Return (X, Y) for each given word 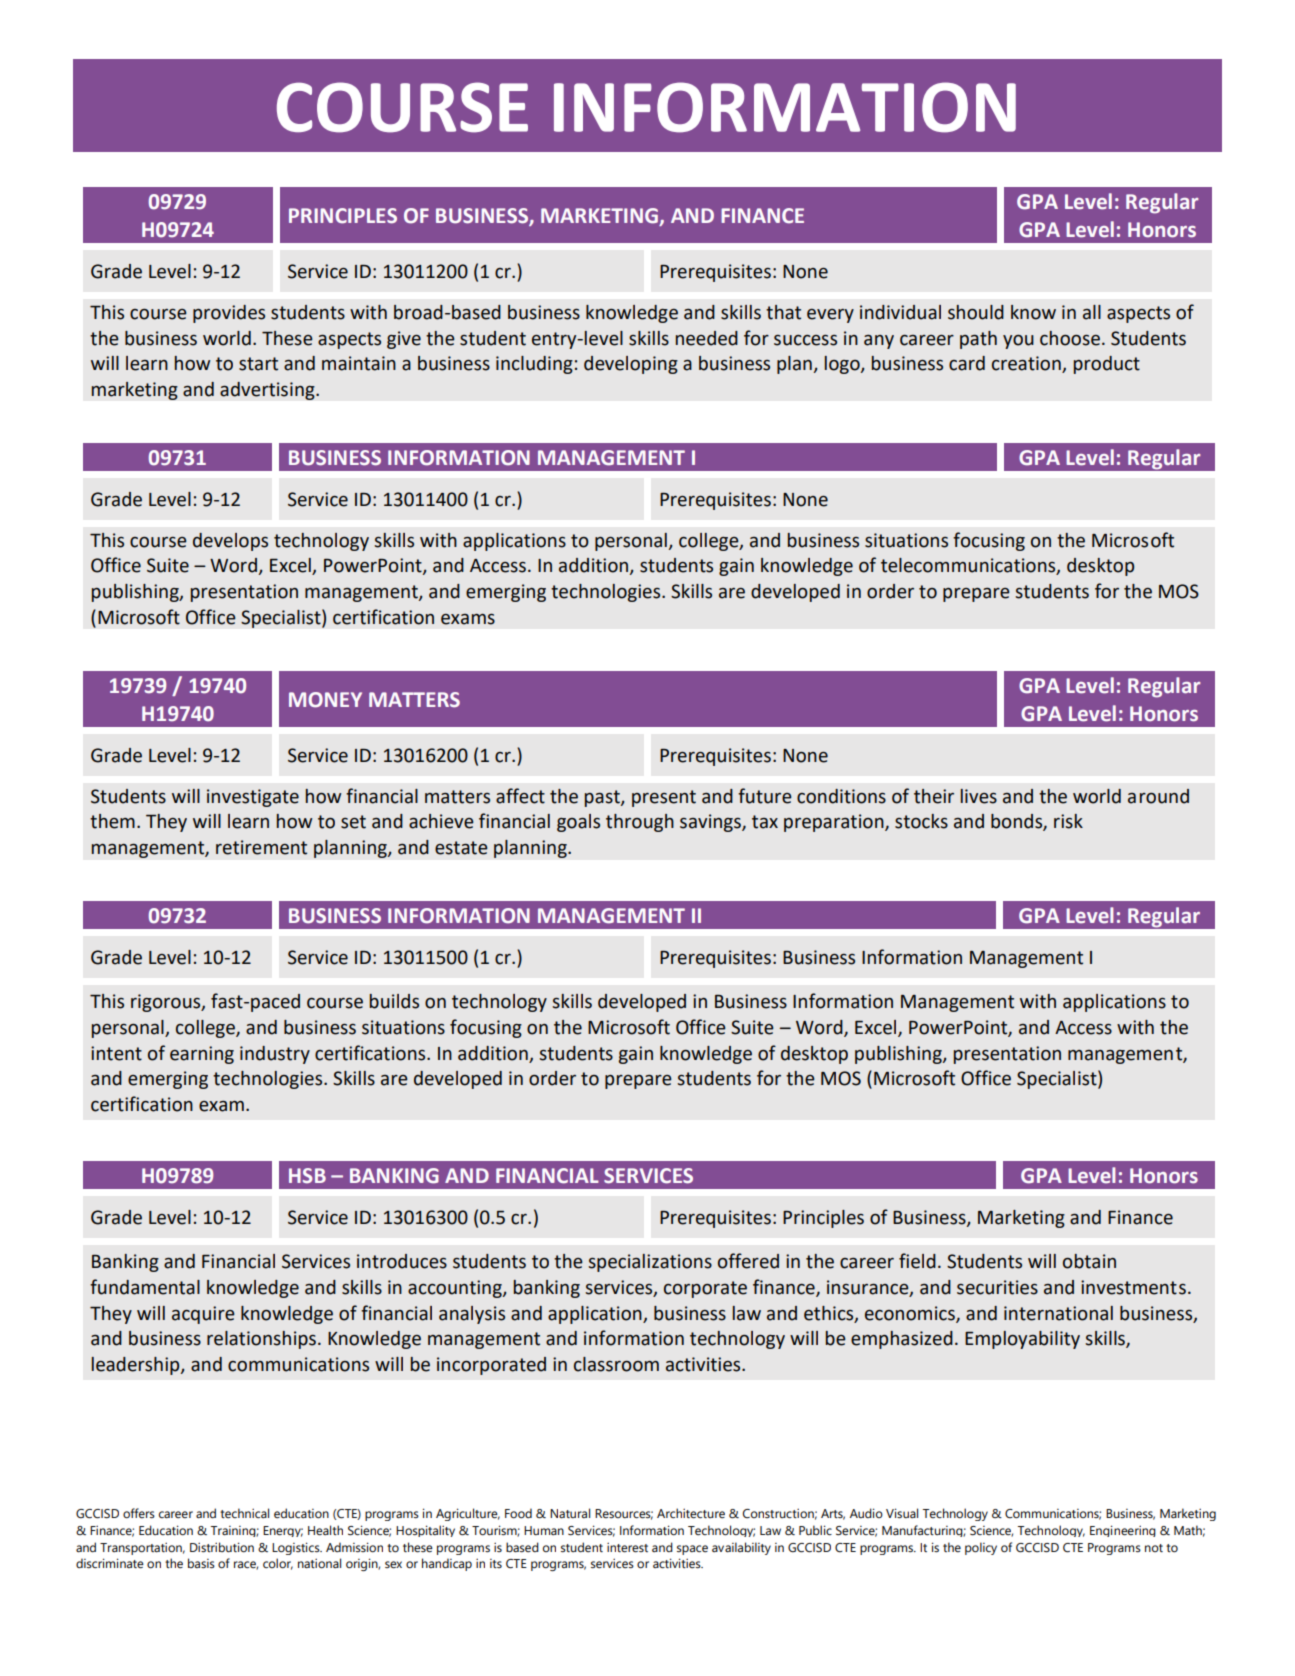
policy (981, 1548)
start (258, 364)
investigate (253, 798)
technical (244, 1513)
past (603, 798)
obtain (1089, 1261)
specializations (650, 1263)
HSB (307, 1176)
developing (631, 365)
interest (627, 1548)
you (1018, 342)
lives (979, 796)
